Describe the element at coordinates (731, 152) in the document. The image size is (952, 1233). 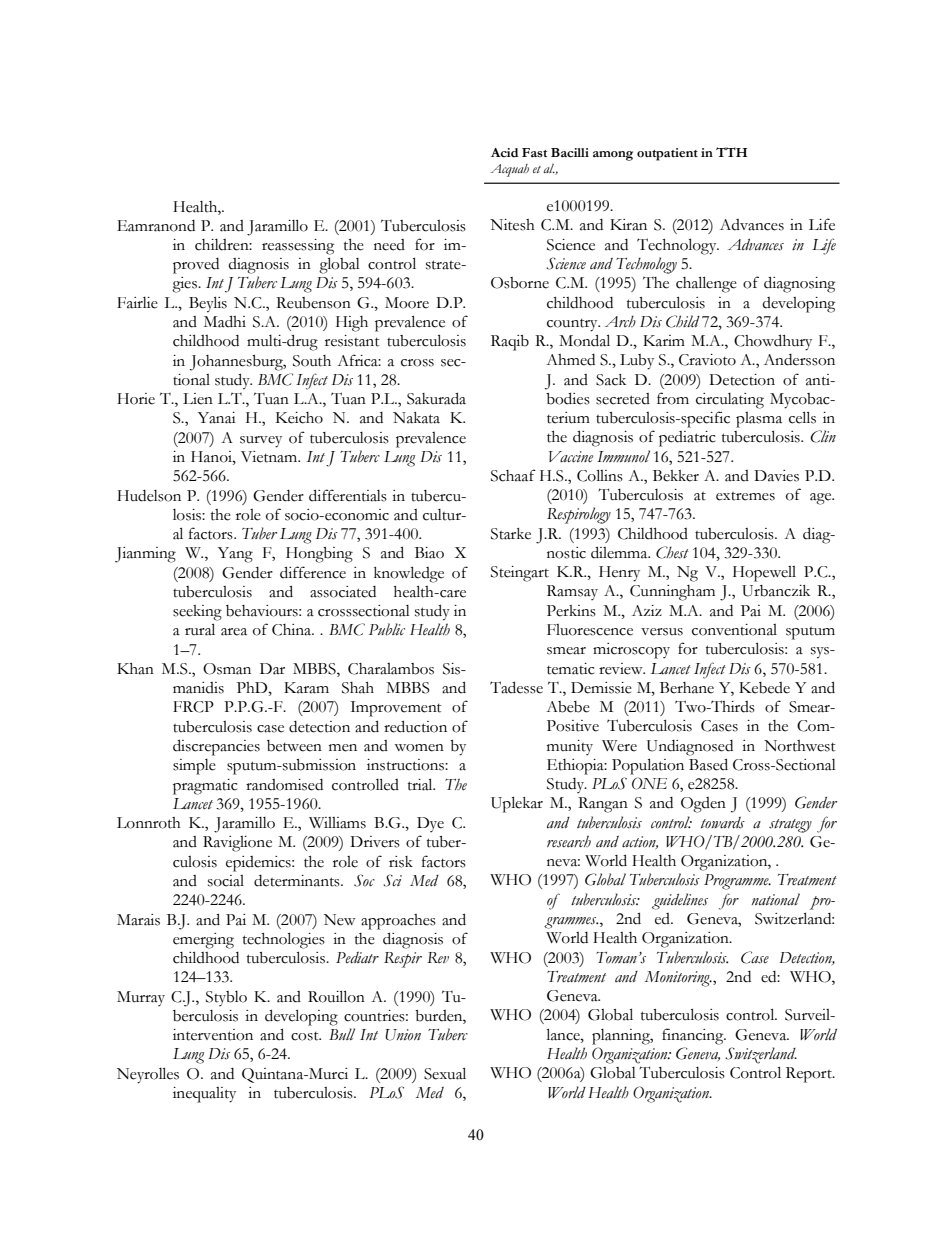
I see `TTH` at that location.
